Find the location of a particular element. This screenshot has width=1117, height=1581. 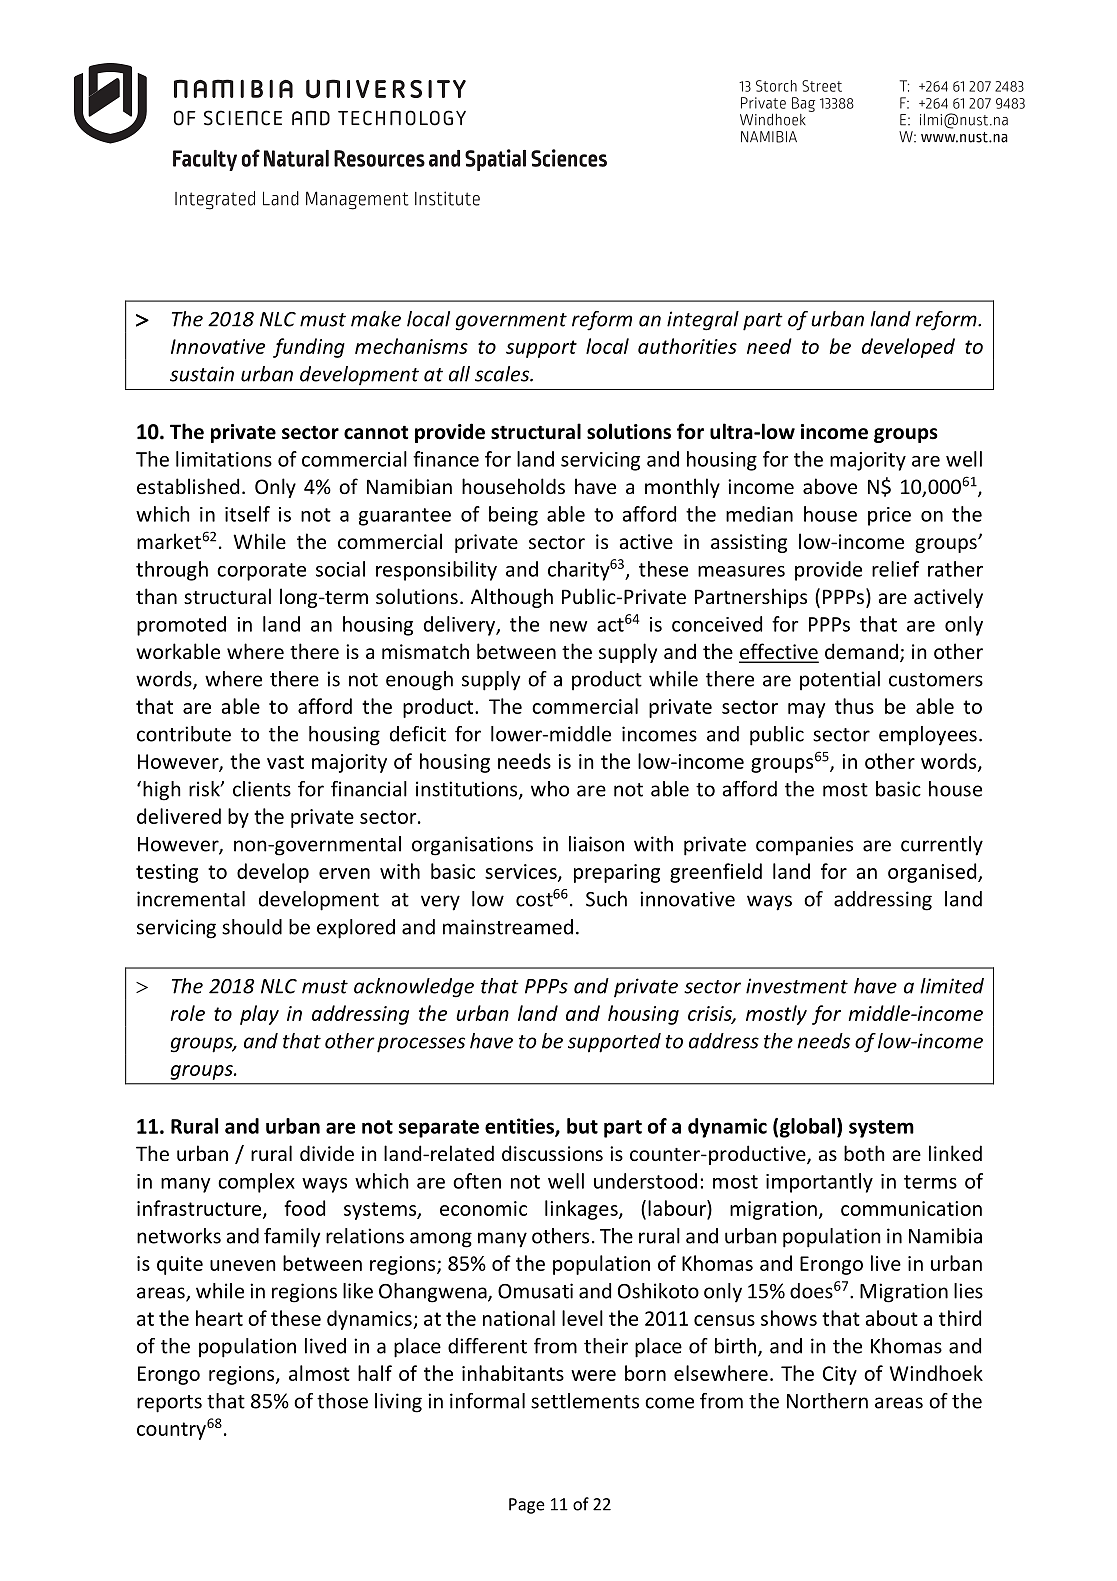

discussions is located at coordinates (552, 1153).
